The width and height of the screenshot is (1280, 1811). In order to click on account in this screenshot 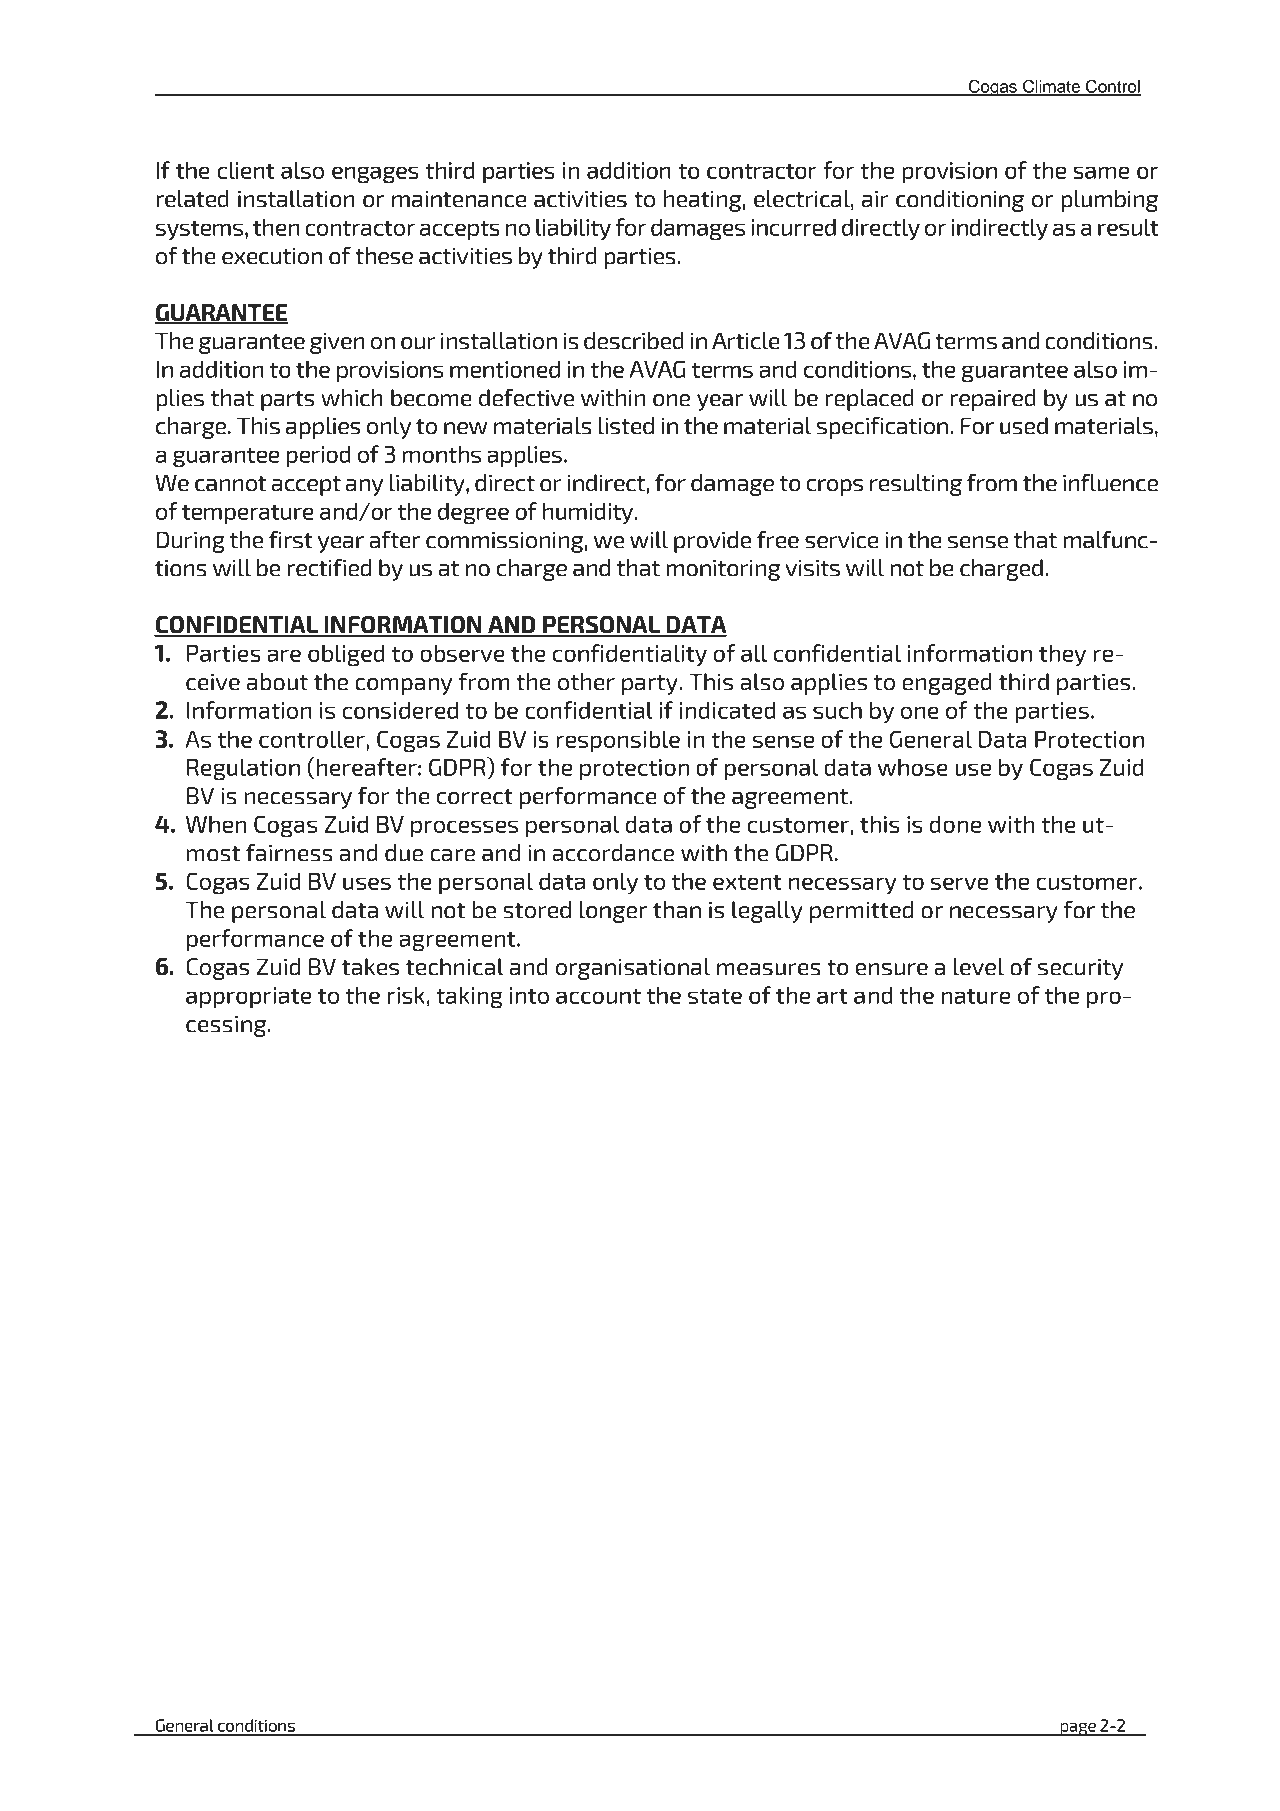, I will do `click(598, 996)`.
